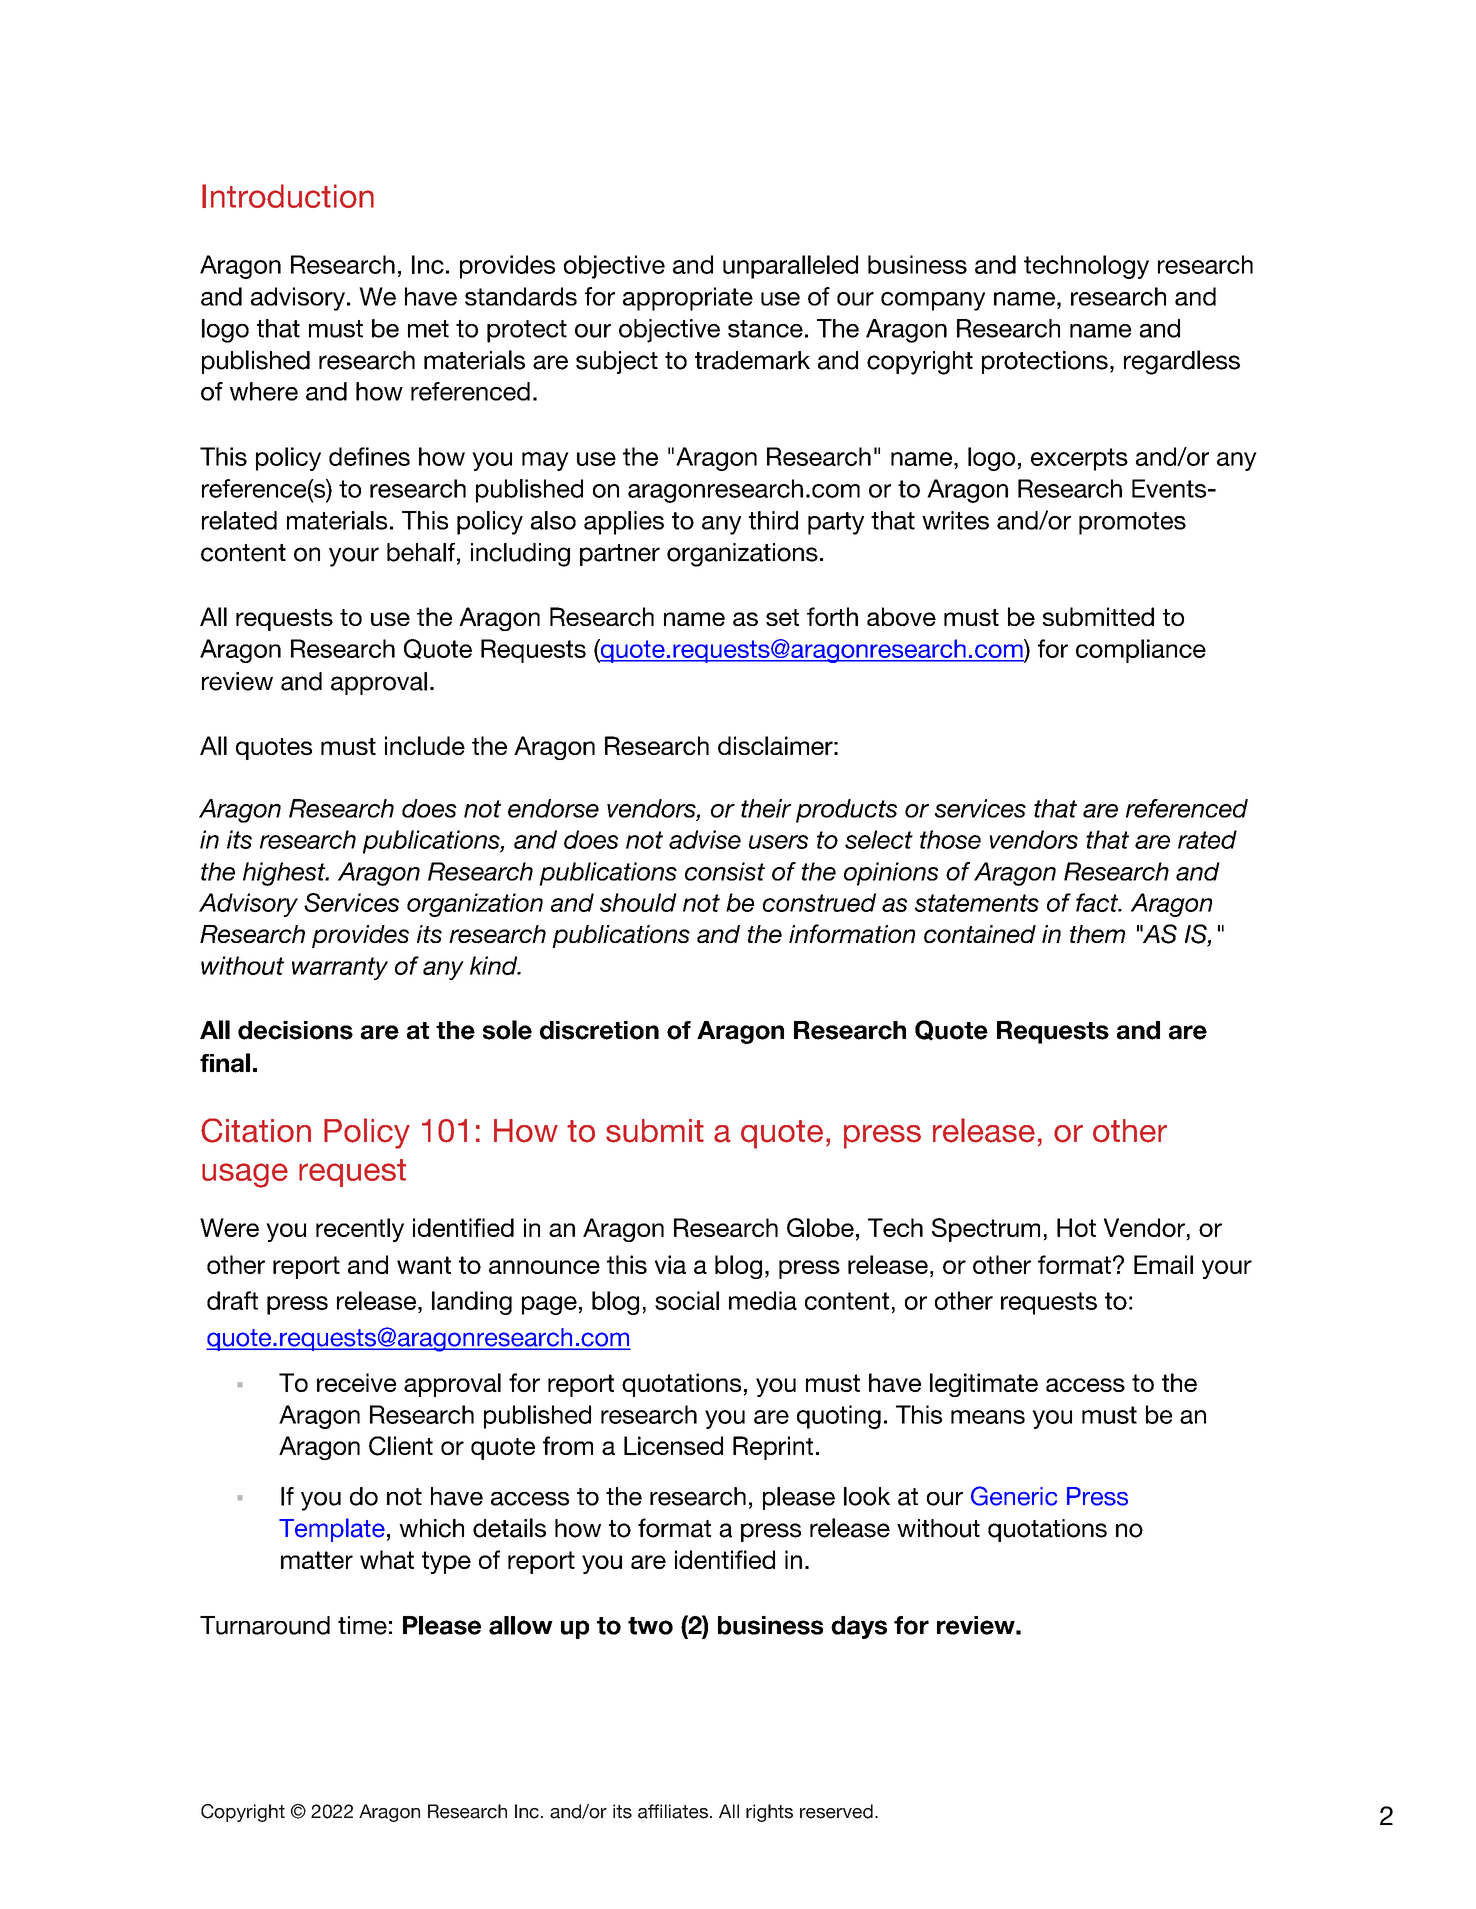  Describe the element at coordinates (356, 1382) in the page. I see `receive` at that location.
